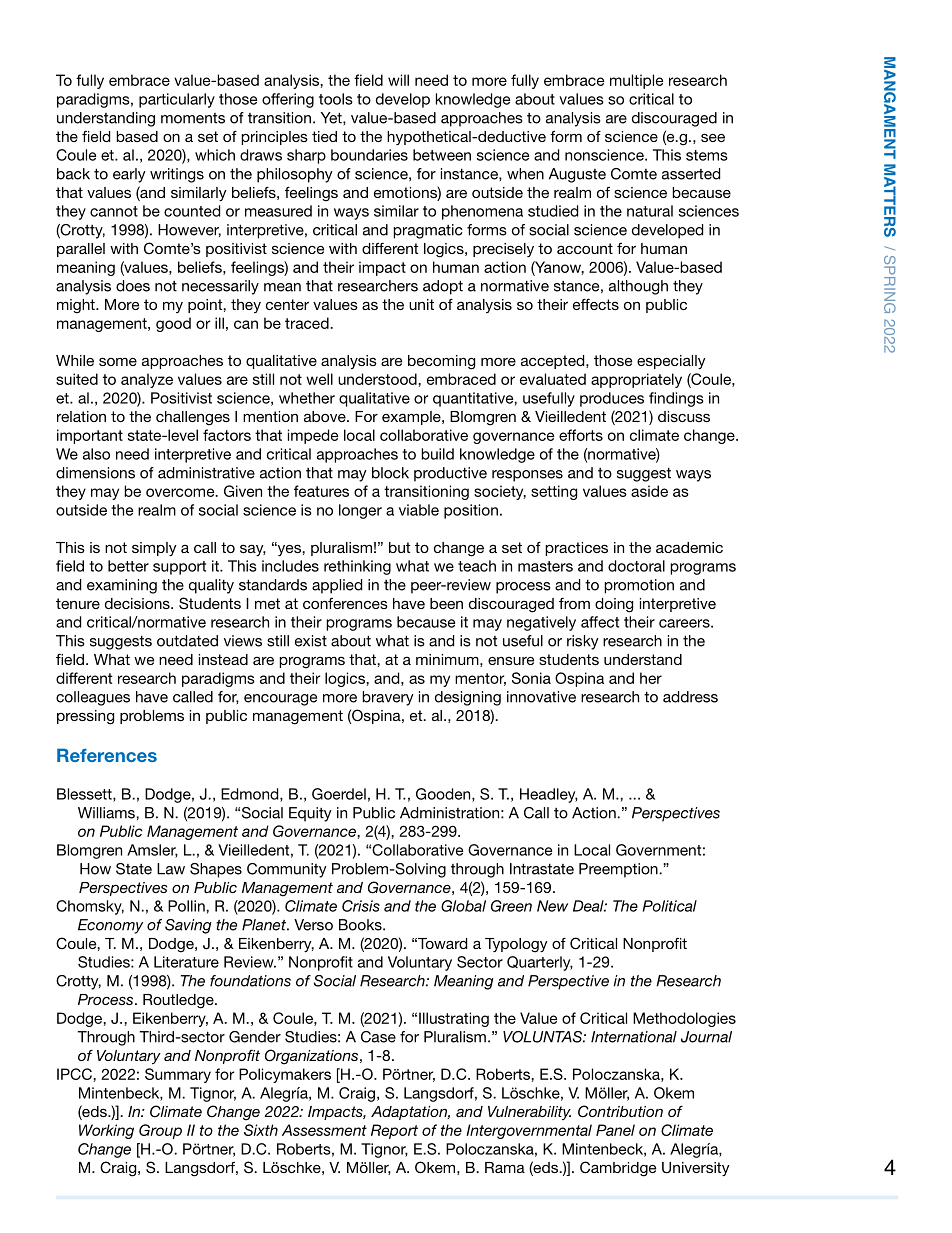 The height and width of the image is (1233, 952). Describe the element at coordinates (160, 1131) in the image. I see `Group` at that location.
